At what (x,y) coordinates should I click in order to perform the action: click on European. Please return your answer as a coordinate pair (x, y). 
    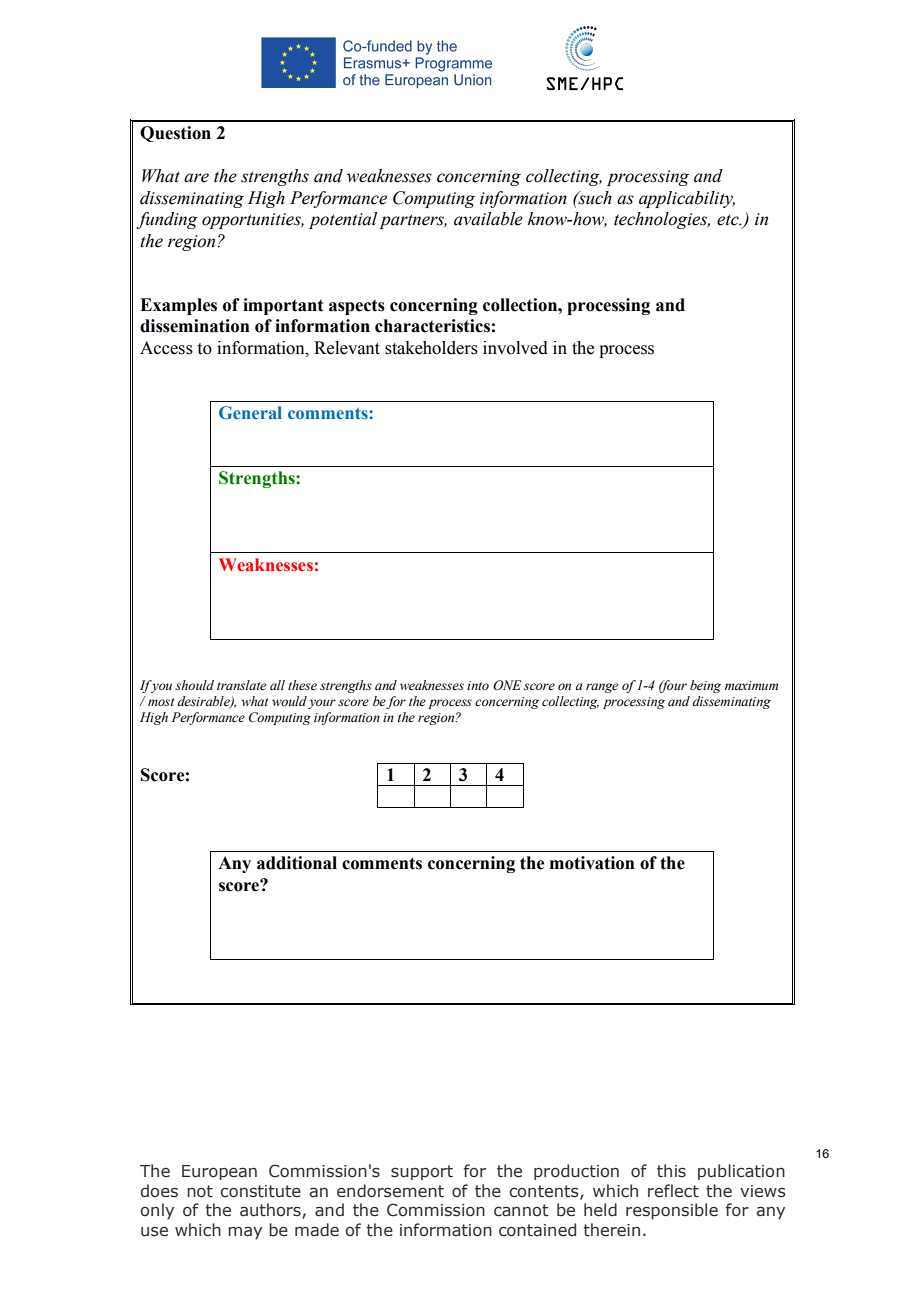
    Looking at the image, I should click on (219, 1172).
